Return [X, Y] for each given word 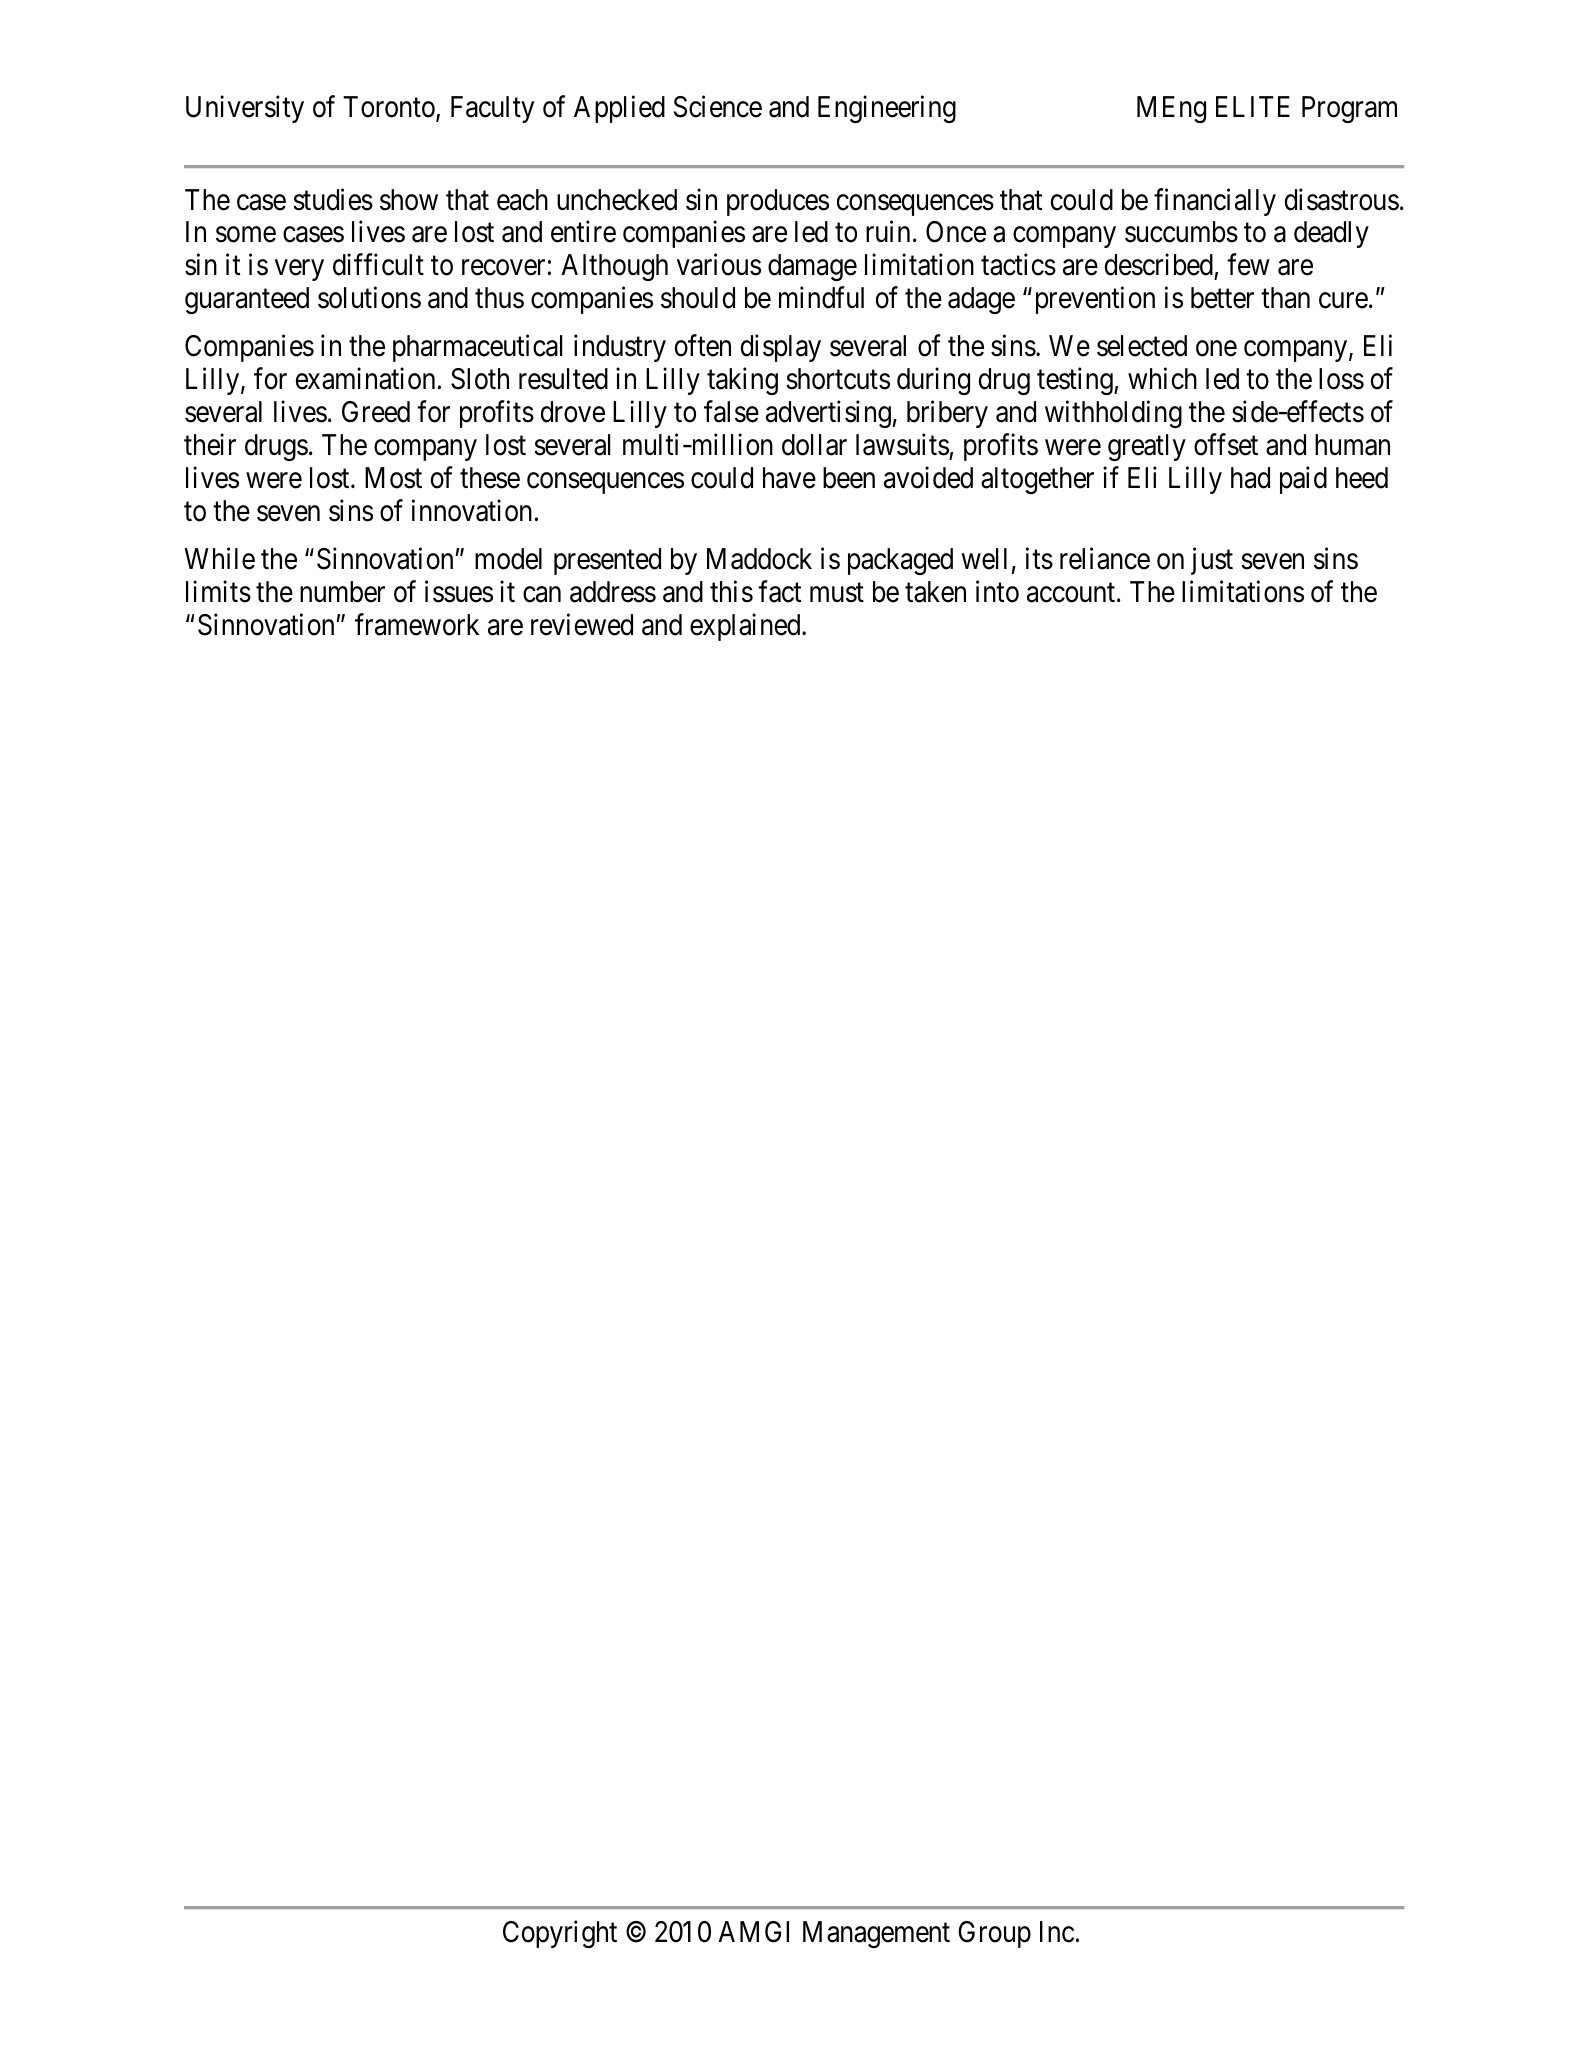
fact [779, 591]
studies [333, 199]
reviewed [582, 624]
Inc [1057, 1932]
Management [876, 1934]
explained [746, 627]
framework [417, 624]
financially [1215, 202]
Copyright [560, 1934]
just [1212, 561]
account [1071, 593]
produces [778, 202]
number [342, 592]
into [997, 591]
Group [994, 1934]
